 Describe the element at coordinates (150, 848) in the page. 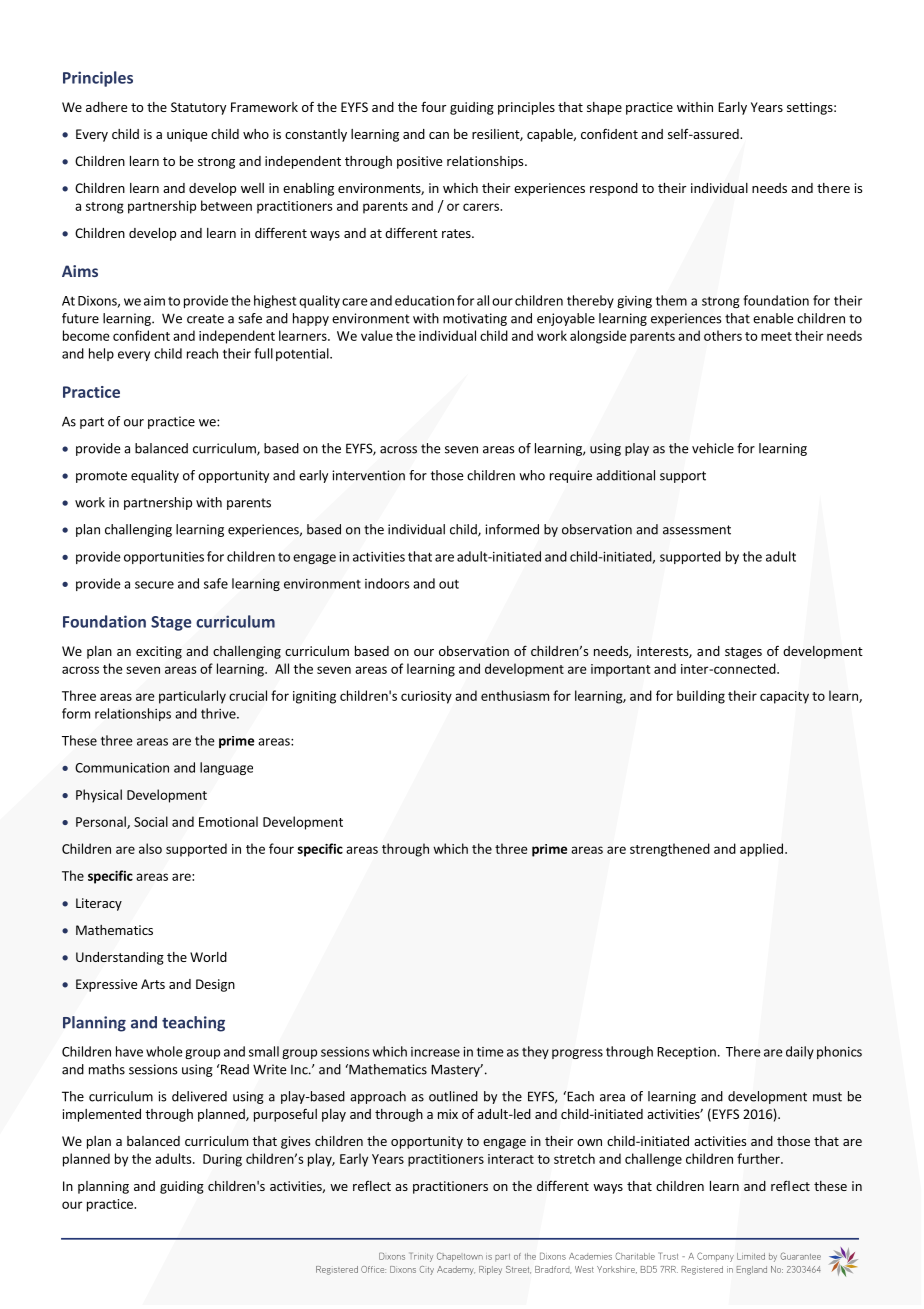

I see `also` at that location.
